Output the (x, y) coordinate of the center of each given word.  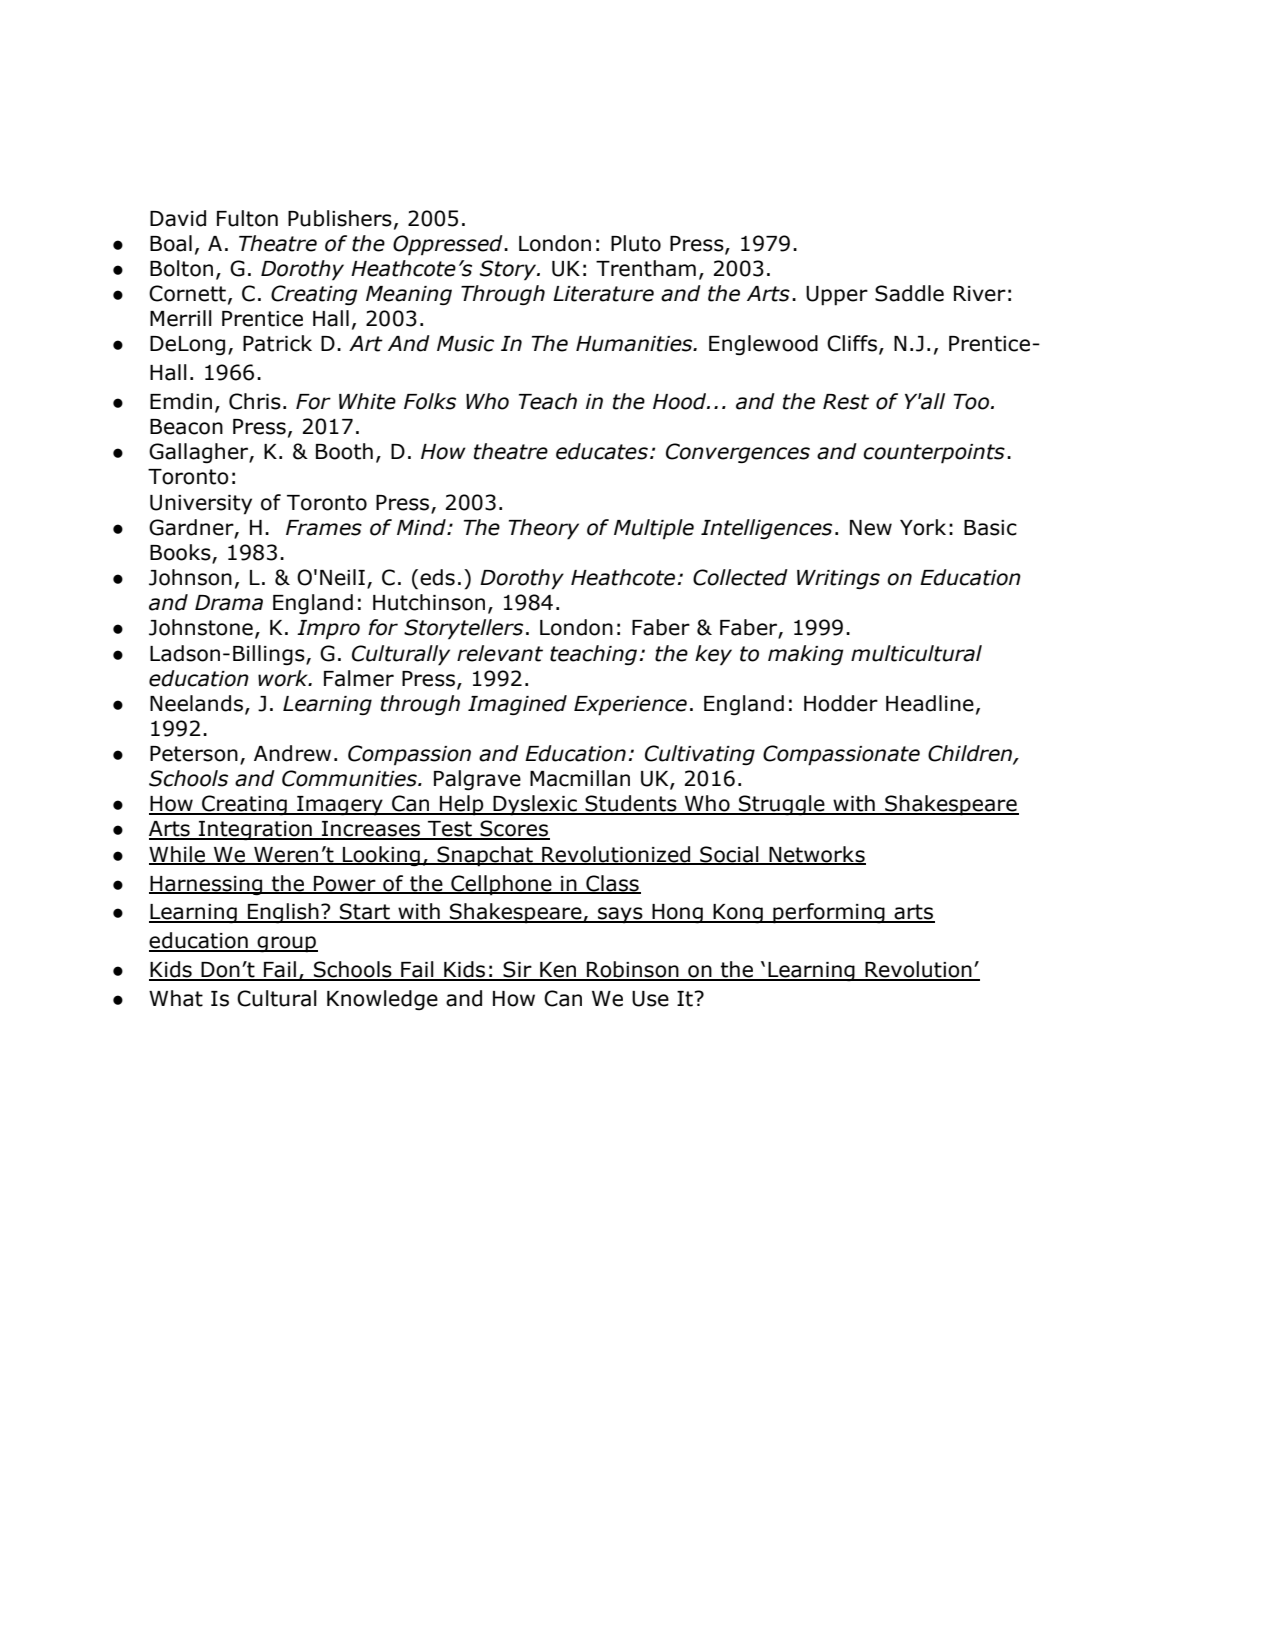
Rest (846, 402)
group (287, 944)
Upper (837, 296)
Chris (255, 401)
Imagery (340, 806)
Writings (838, 579)
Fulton (247, 218)
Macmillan (580, 778)
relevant (500, 653)
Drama (229, 603)
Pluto (636, 243)
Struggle (782, 805)
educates (602, 451)
